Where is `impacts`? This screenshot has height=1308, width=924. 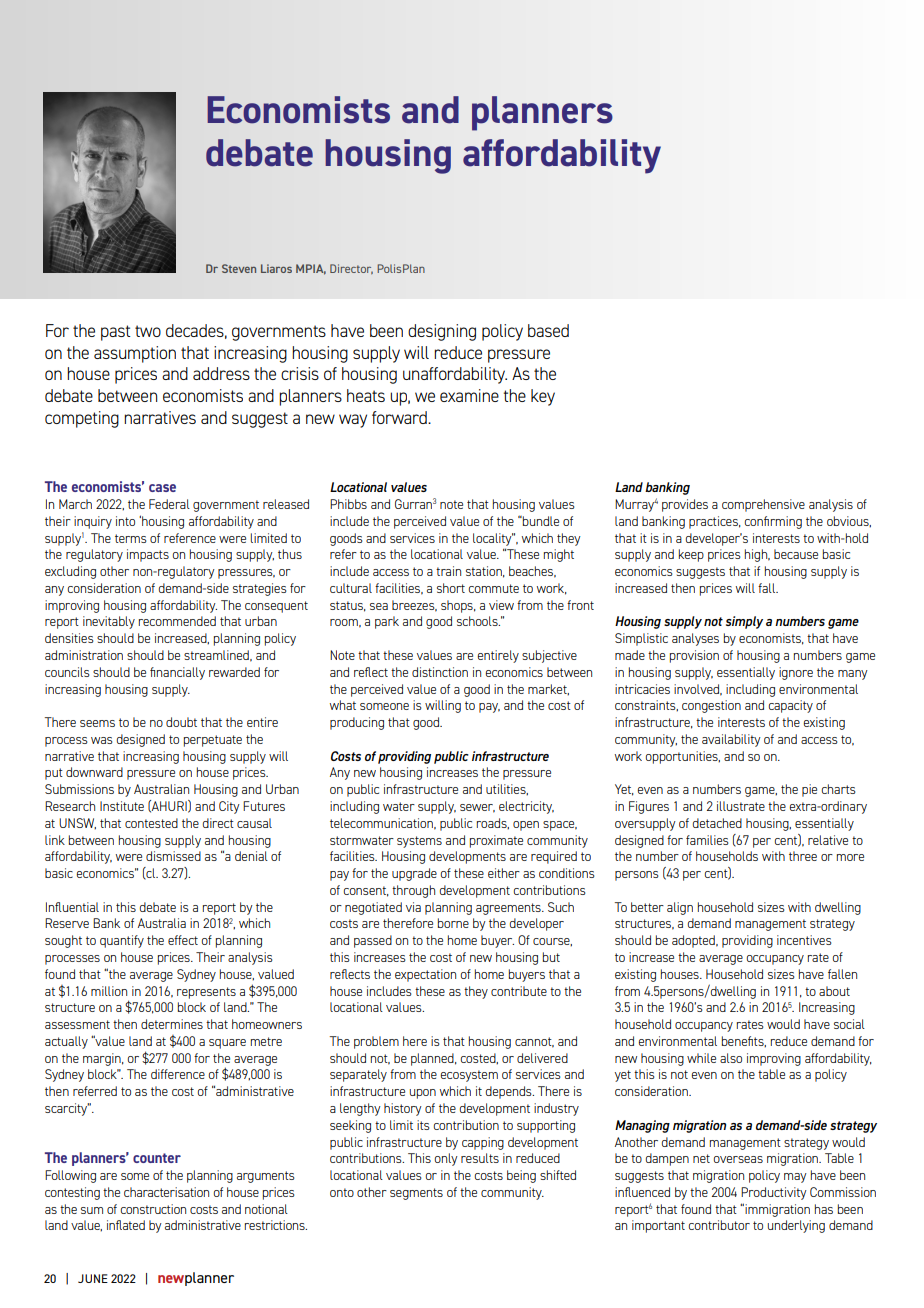 impacts is located at coordinates (148, 555).
